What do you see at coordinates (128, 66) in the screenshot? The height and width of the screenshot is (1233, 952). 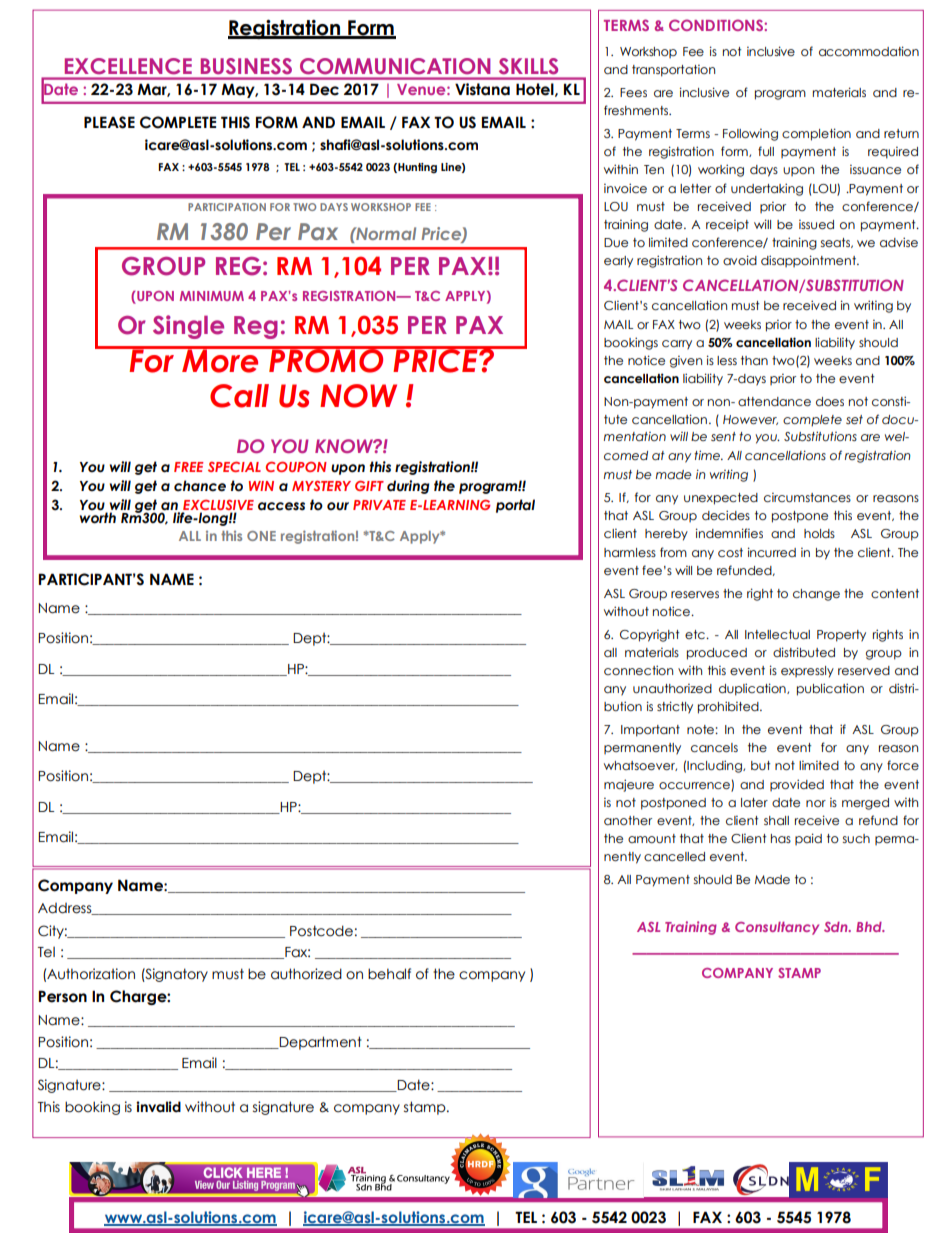 I see `EXCELLENCE` at bounding box center [128, 66].
